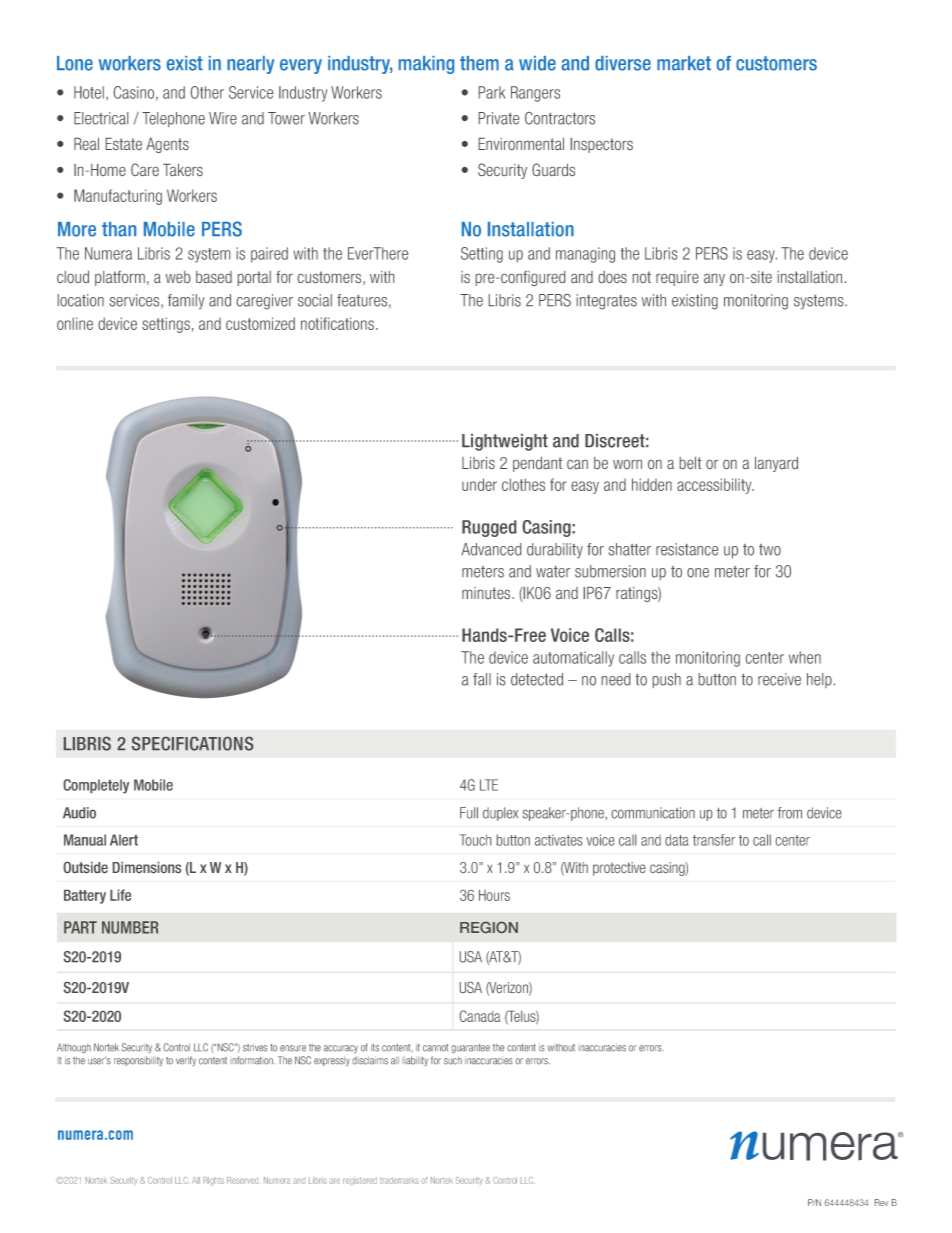  I want to click on minutes, so click(487, 593).
